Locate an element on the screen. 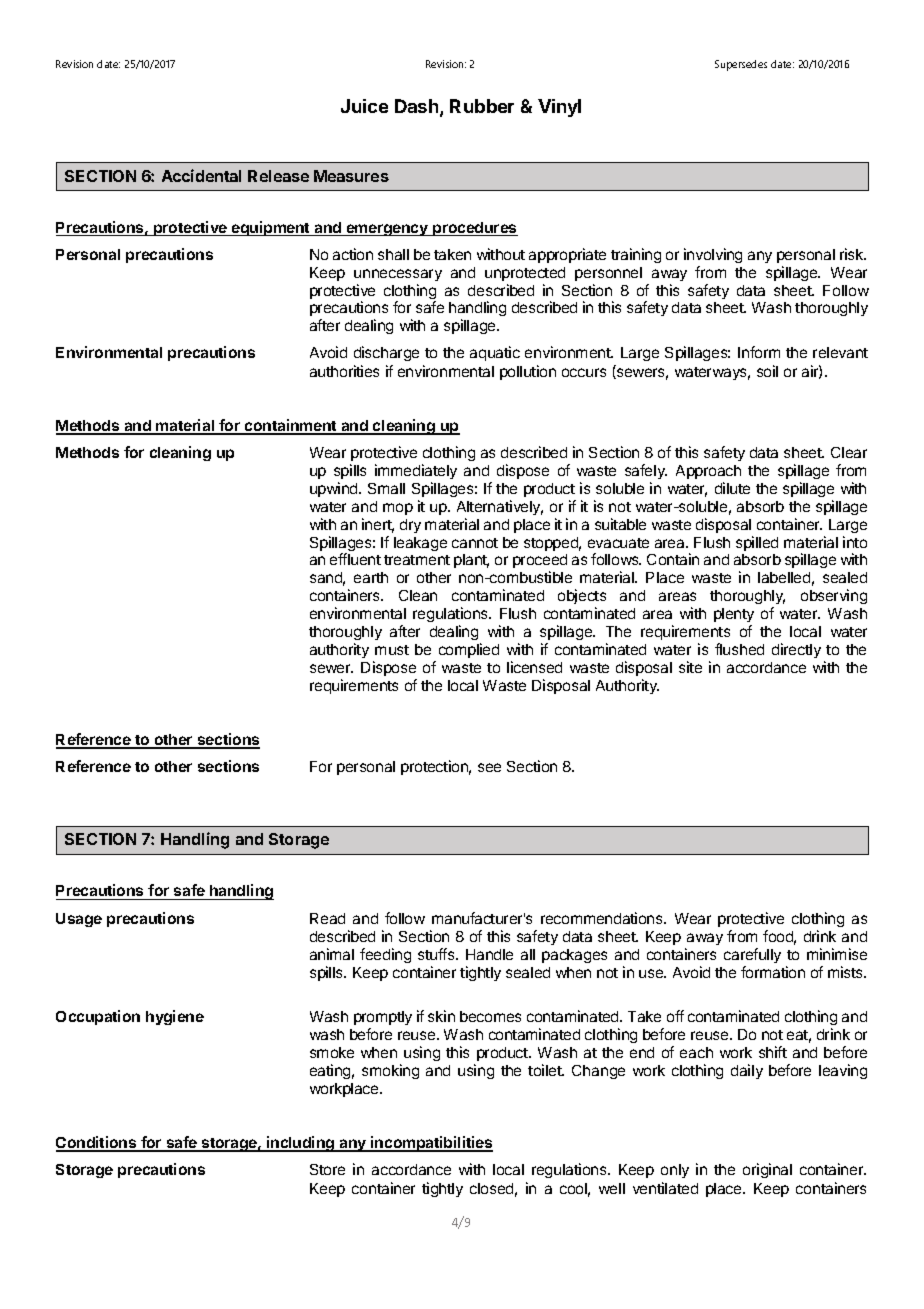  Accidental is located at coordinates (201, 175).
